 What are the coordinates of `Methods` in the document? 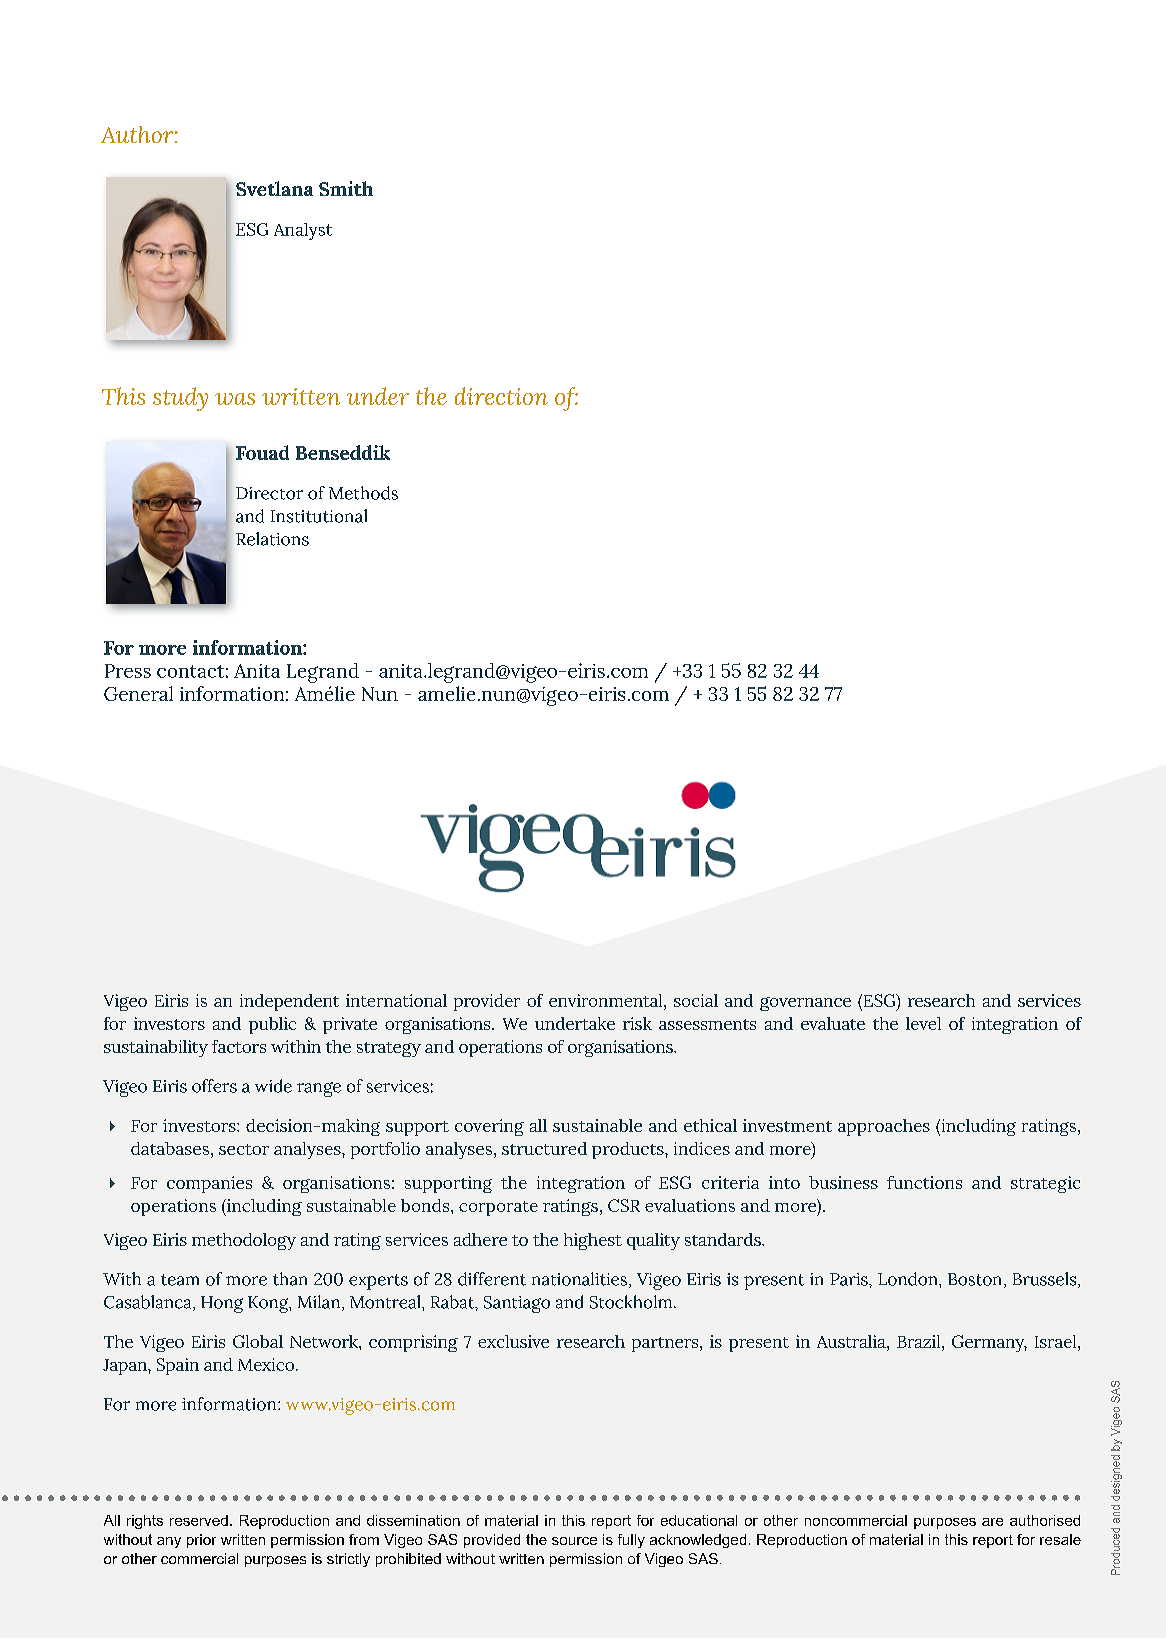 It's located at (363, 493).
